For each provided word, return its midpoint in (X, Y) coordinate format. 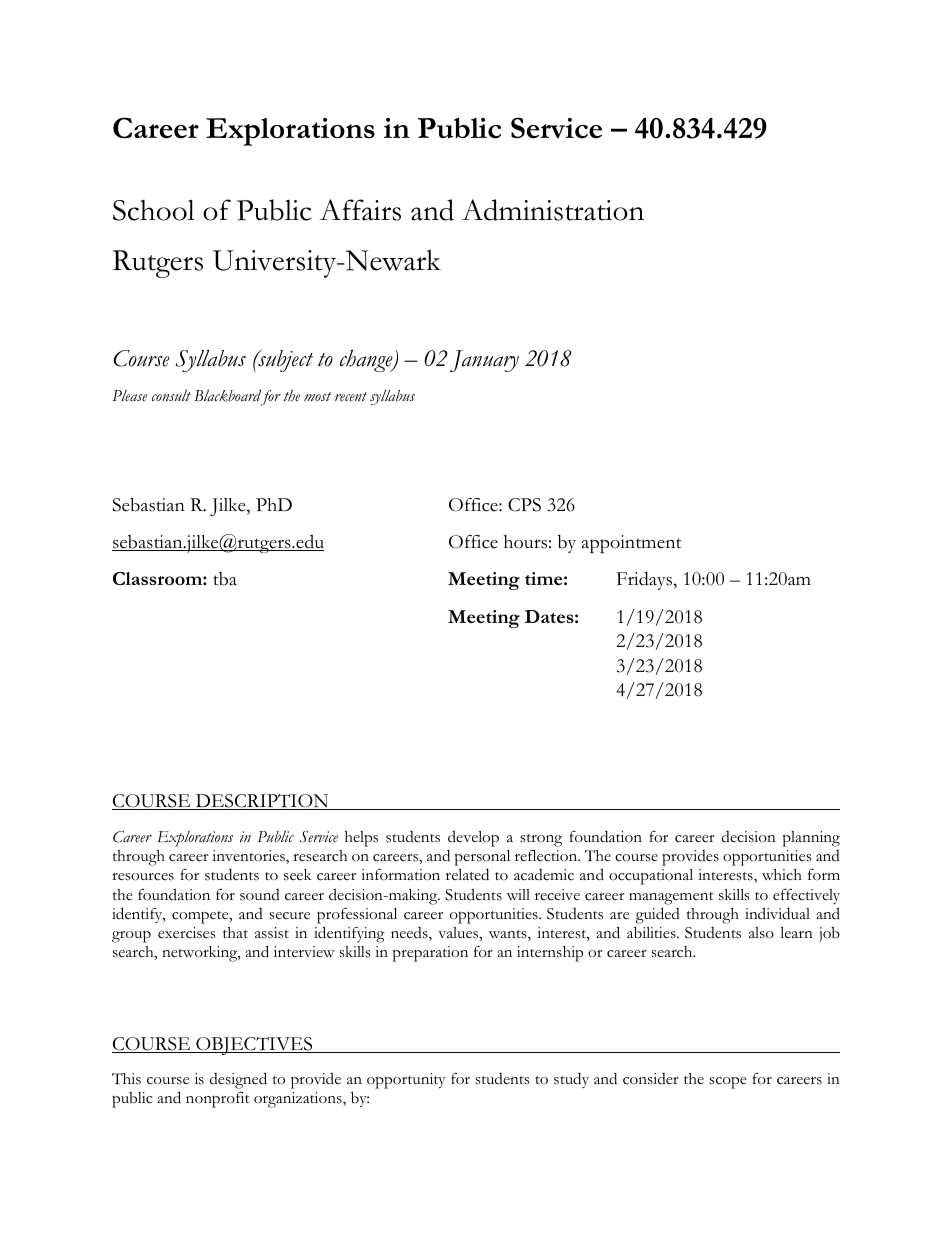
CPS (524, 505)
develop (473, 838)
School (154, 210)
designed (238, 1080)
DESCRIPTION (262, 802)
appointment (631, 544)
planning (811, 839)
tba (225, 579)
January (484, 361)
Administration (553, 210)
